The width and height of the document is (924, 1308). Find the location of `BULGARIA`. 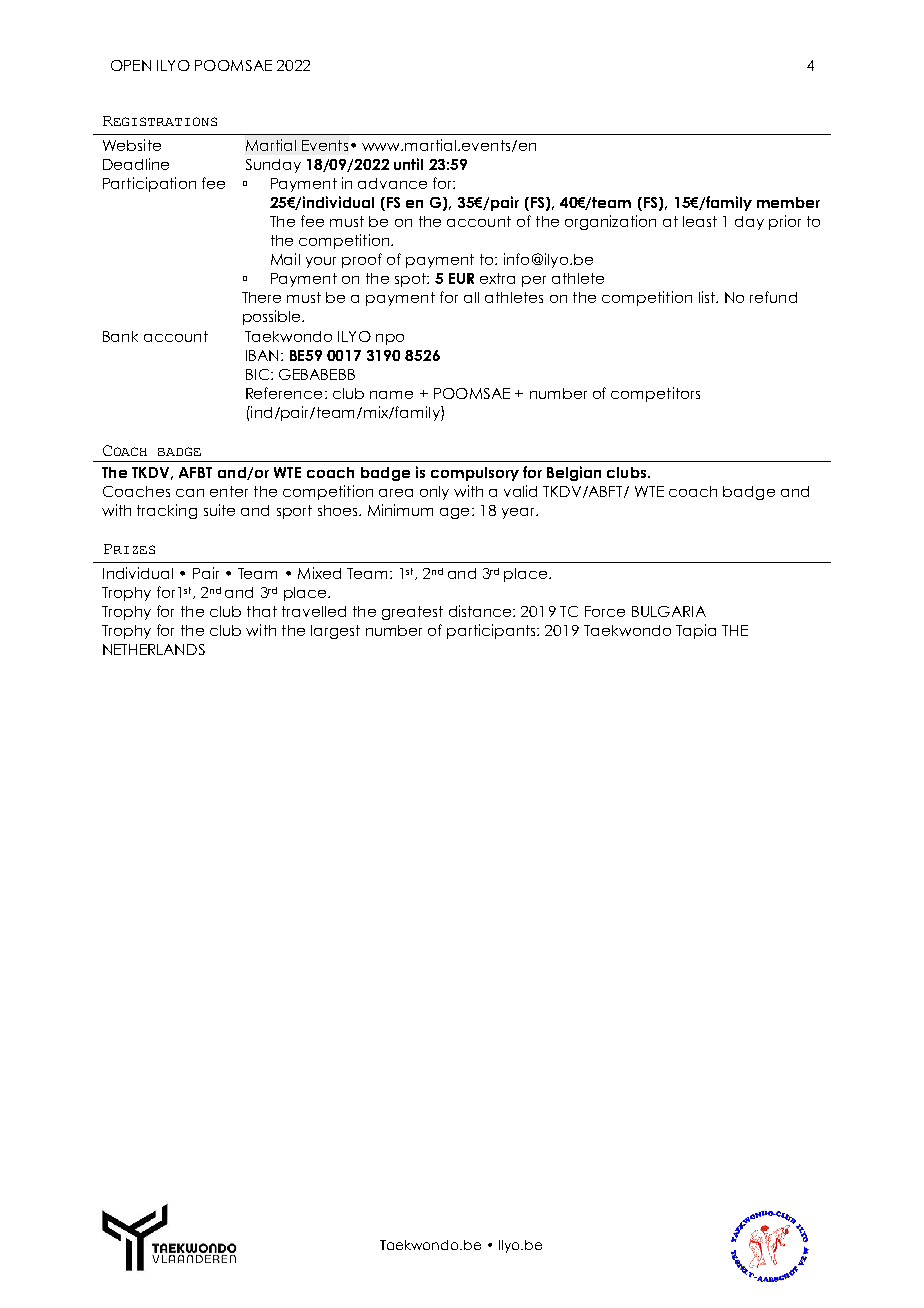

BULGARIA is located at coordinates (669, 611).
